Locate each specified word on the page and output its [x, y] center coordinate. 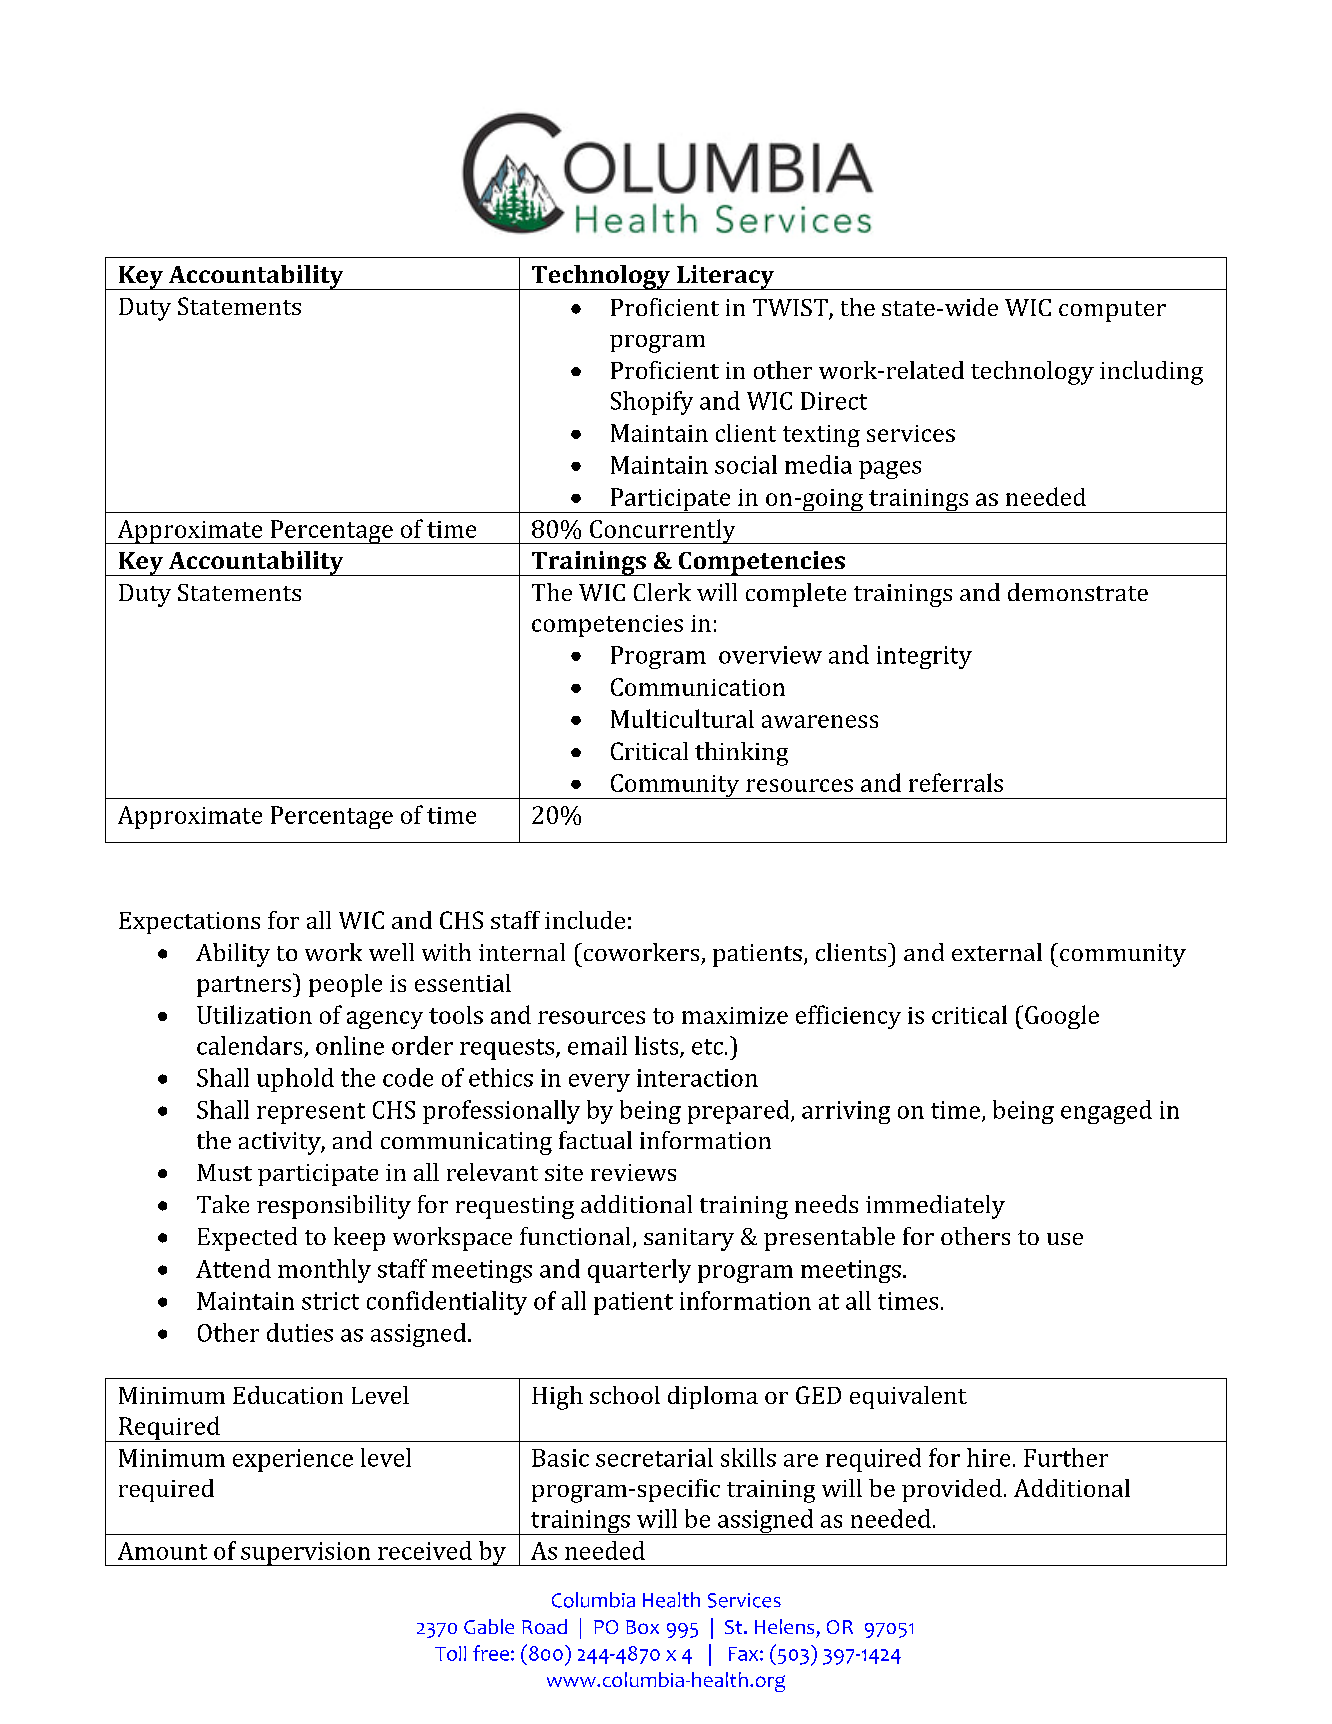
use [1065, 1239]
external [997, 952]
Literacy [726, 277]
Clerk [662, 592]
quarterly [639, 1271]
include [585, 920]
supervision [306, 1554]
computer [1112, 311]
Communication [698, 687]
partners [244, 986]
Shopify [652, 403]
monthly [324, 1271]
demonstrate [1078, 592]
